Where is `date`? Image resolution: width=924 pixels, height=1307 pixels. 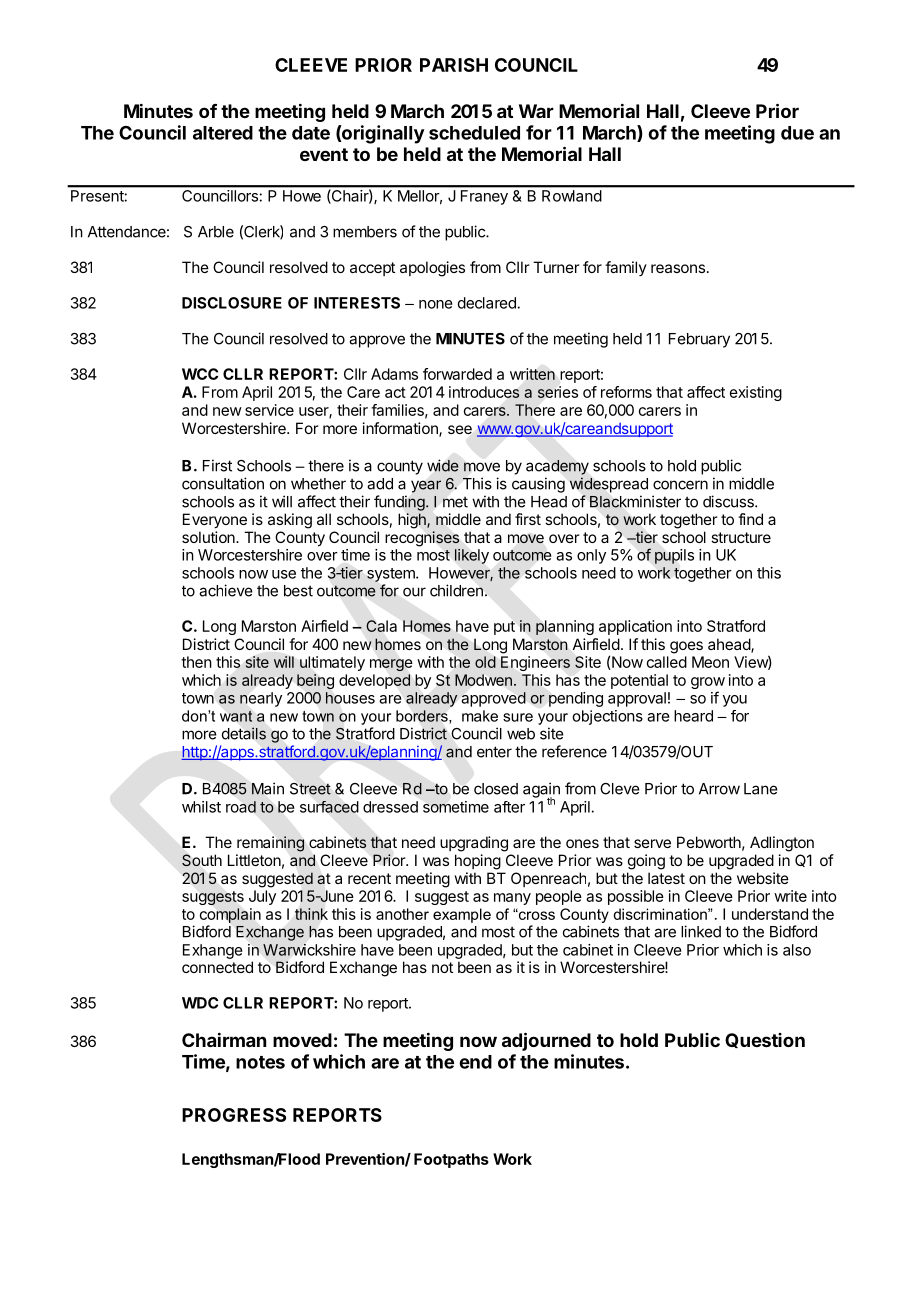
date is located at coordinates (311, 133).
